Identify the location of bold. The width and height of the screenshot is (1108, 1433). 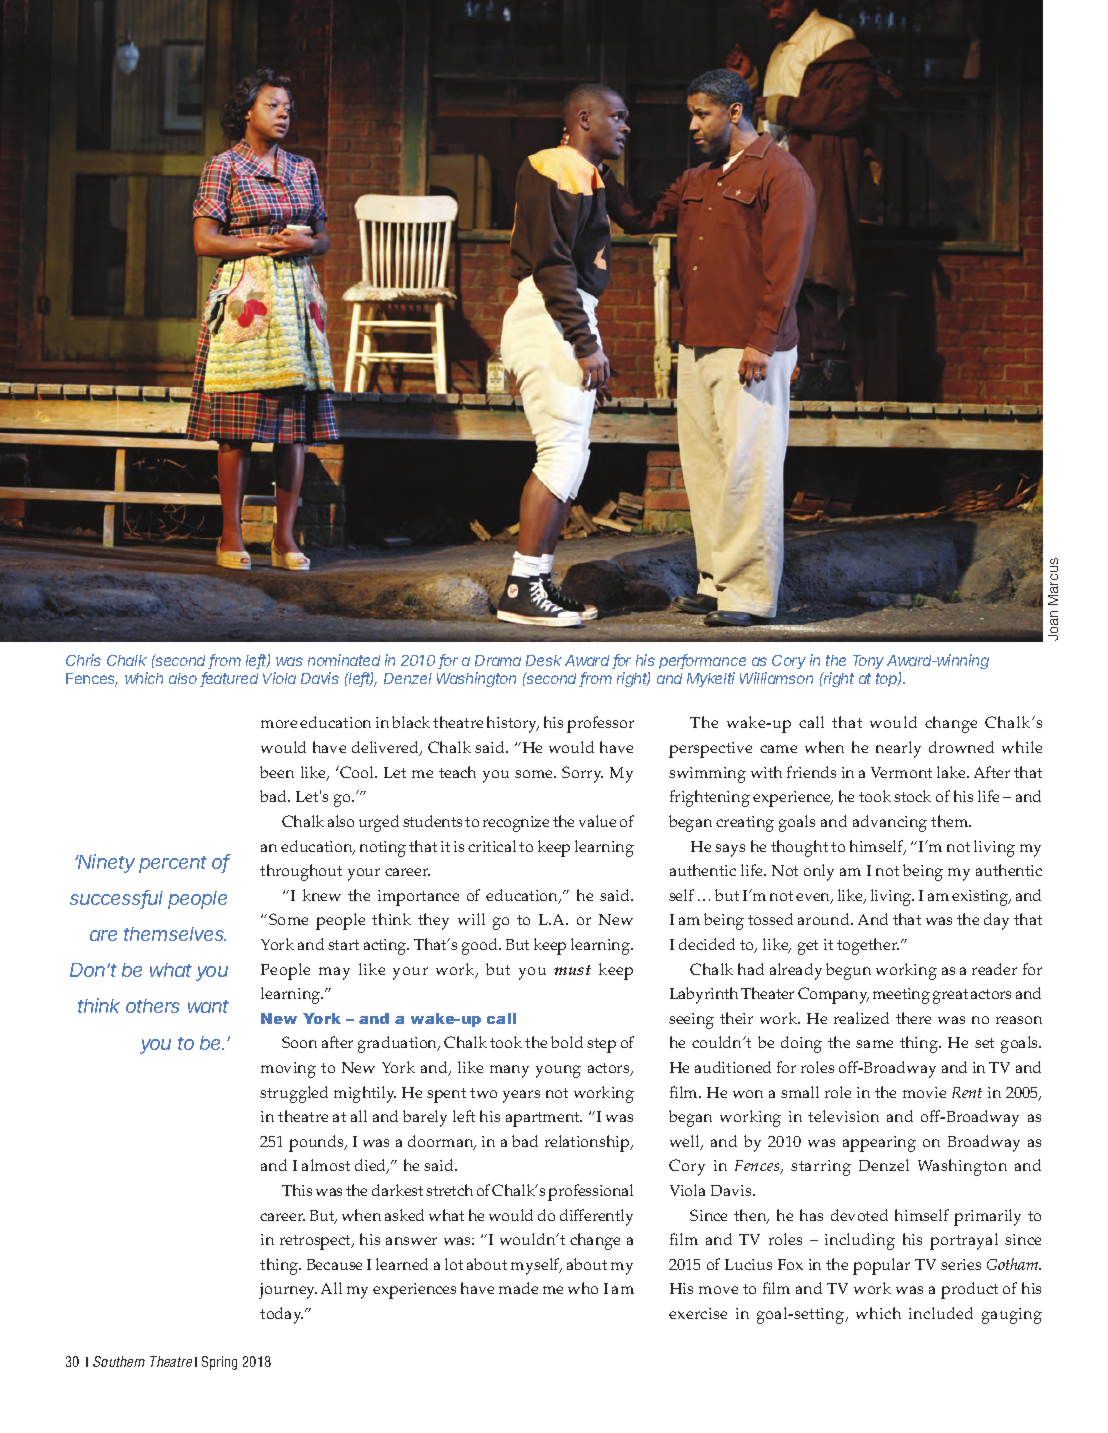
(567, 1042).
